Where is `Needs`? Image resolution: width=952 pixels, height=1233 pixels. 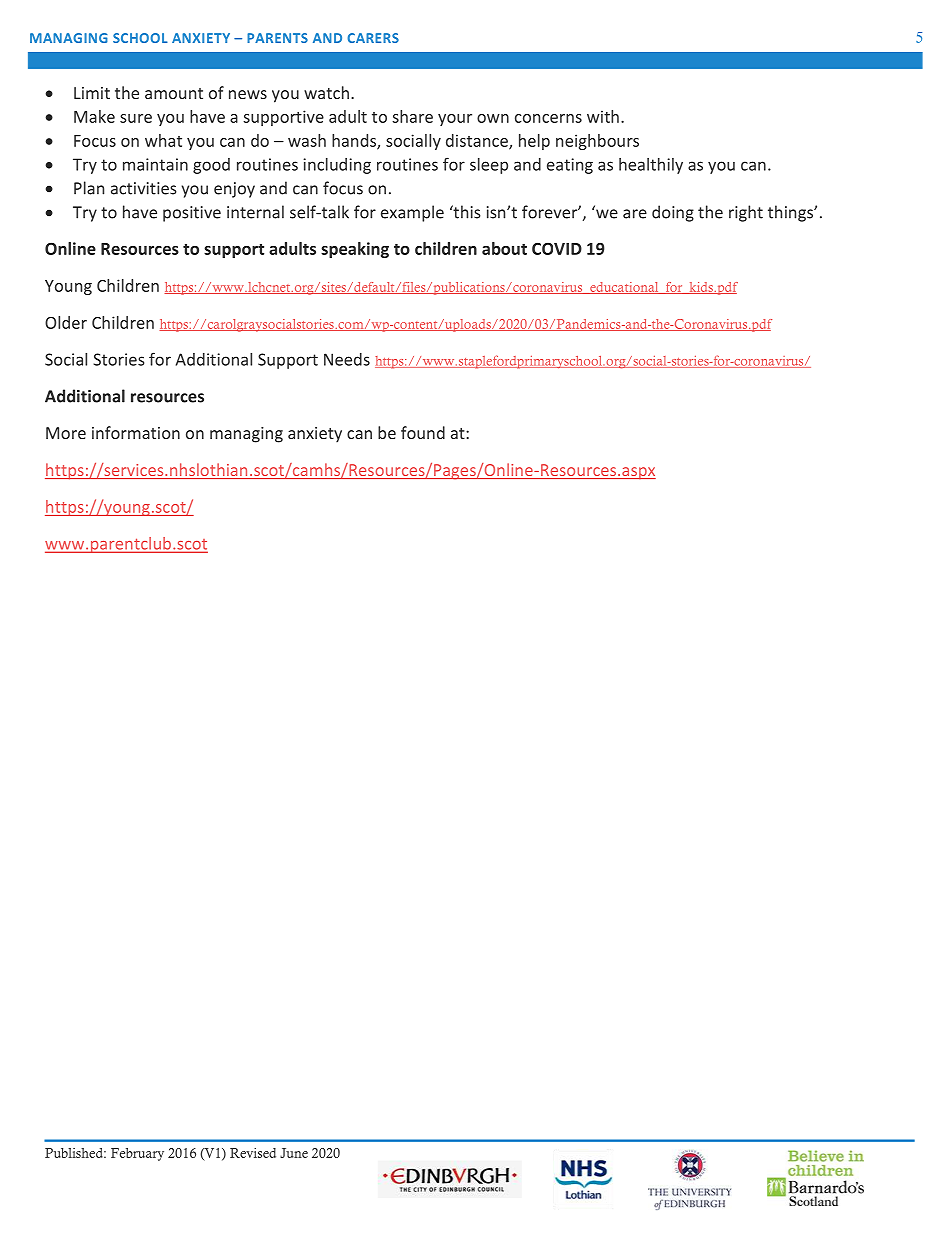 Needs is located at coordinates (347, 359).
